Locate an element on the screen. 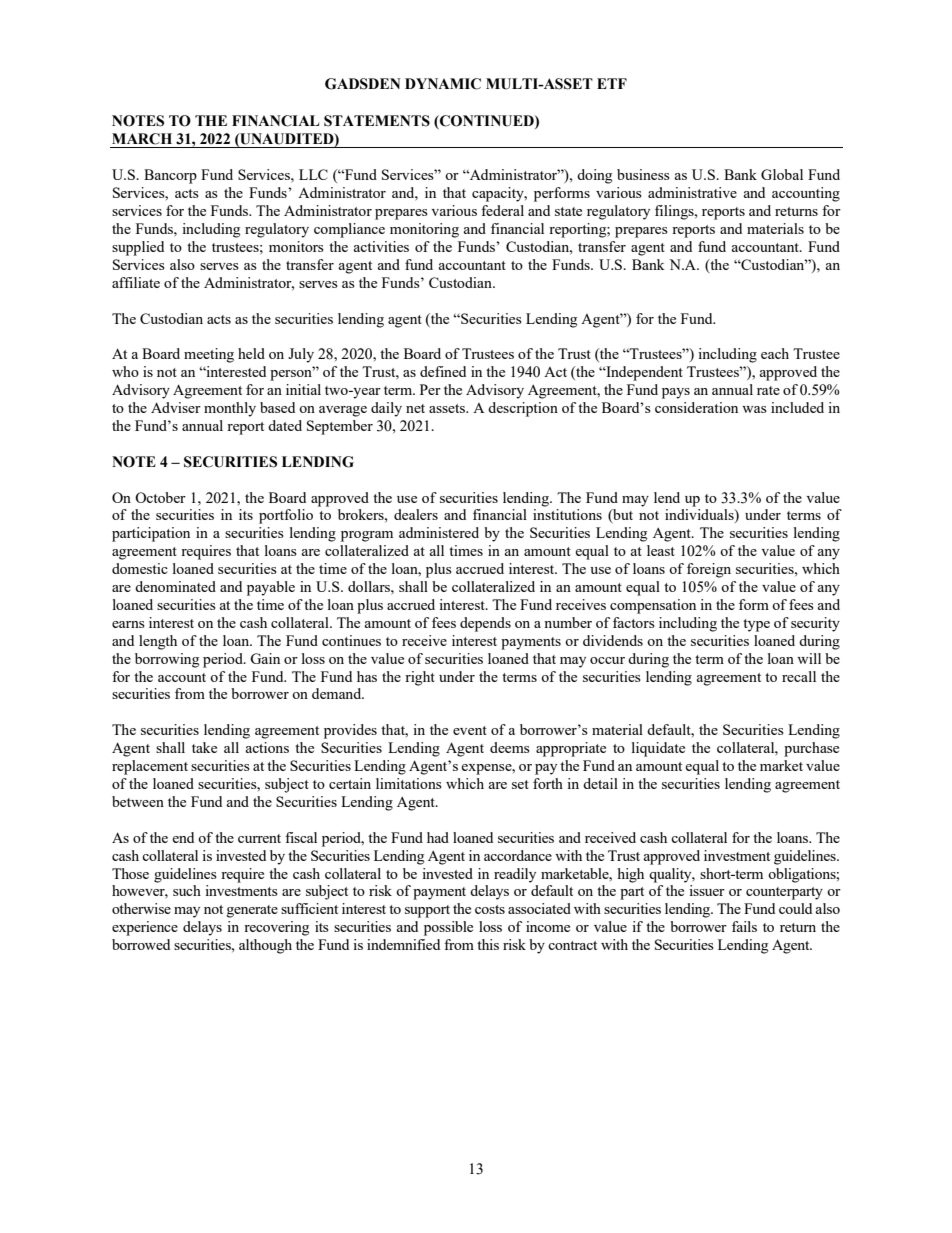  October is located at coordinates (160, 497).
